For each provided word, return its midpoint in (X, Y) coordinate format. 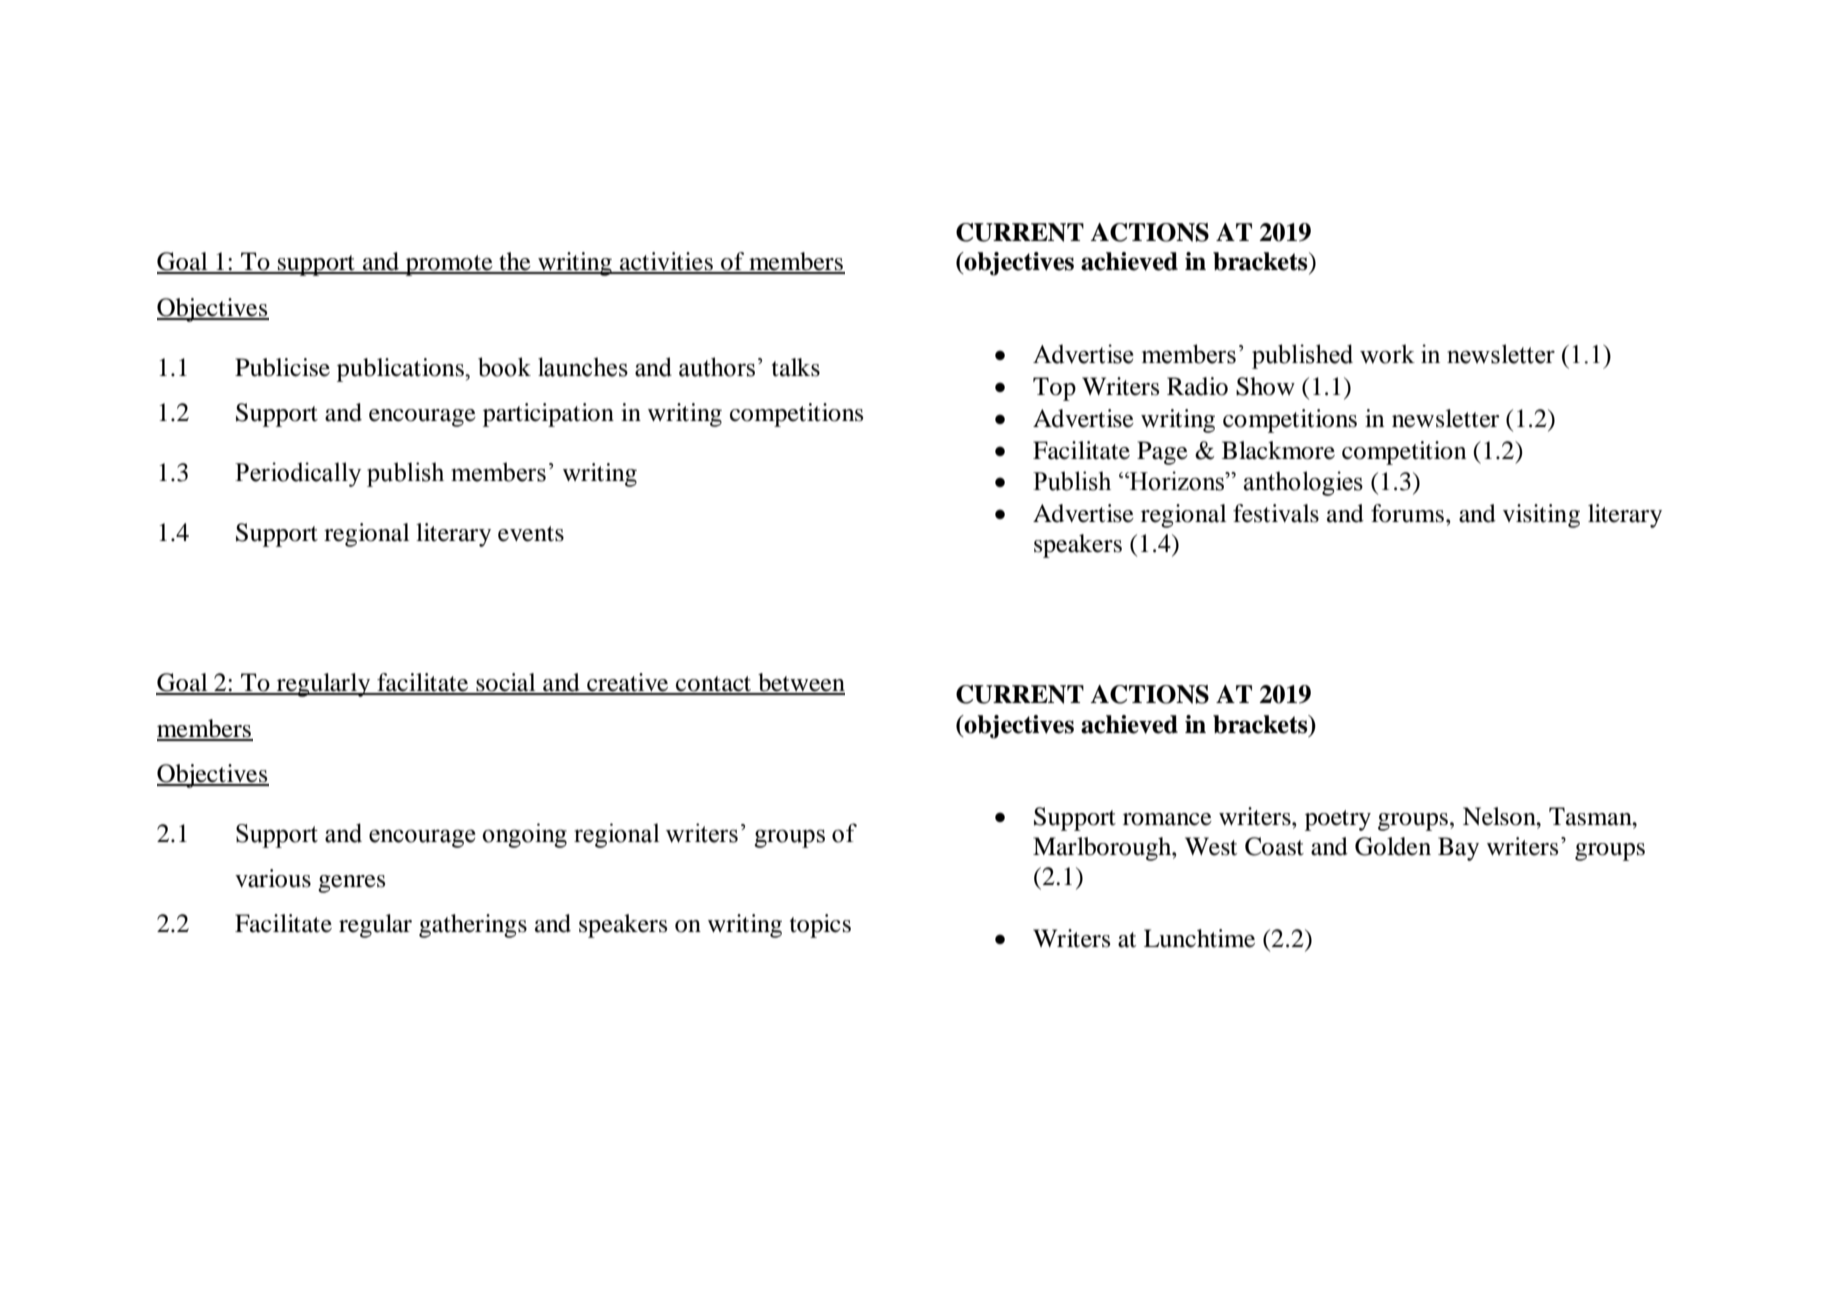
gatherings (473, 926)
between (800, 683)
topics (820, 926)
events (531, 534)
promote (449, 265)
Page (1162, 453)
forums (1407, 513)
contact (714, 685)
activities (666, 262)
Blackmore (1278, 450)
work (1387, 354)
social (506, 683)
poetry (1338, 820)
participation (548, 415)
